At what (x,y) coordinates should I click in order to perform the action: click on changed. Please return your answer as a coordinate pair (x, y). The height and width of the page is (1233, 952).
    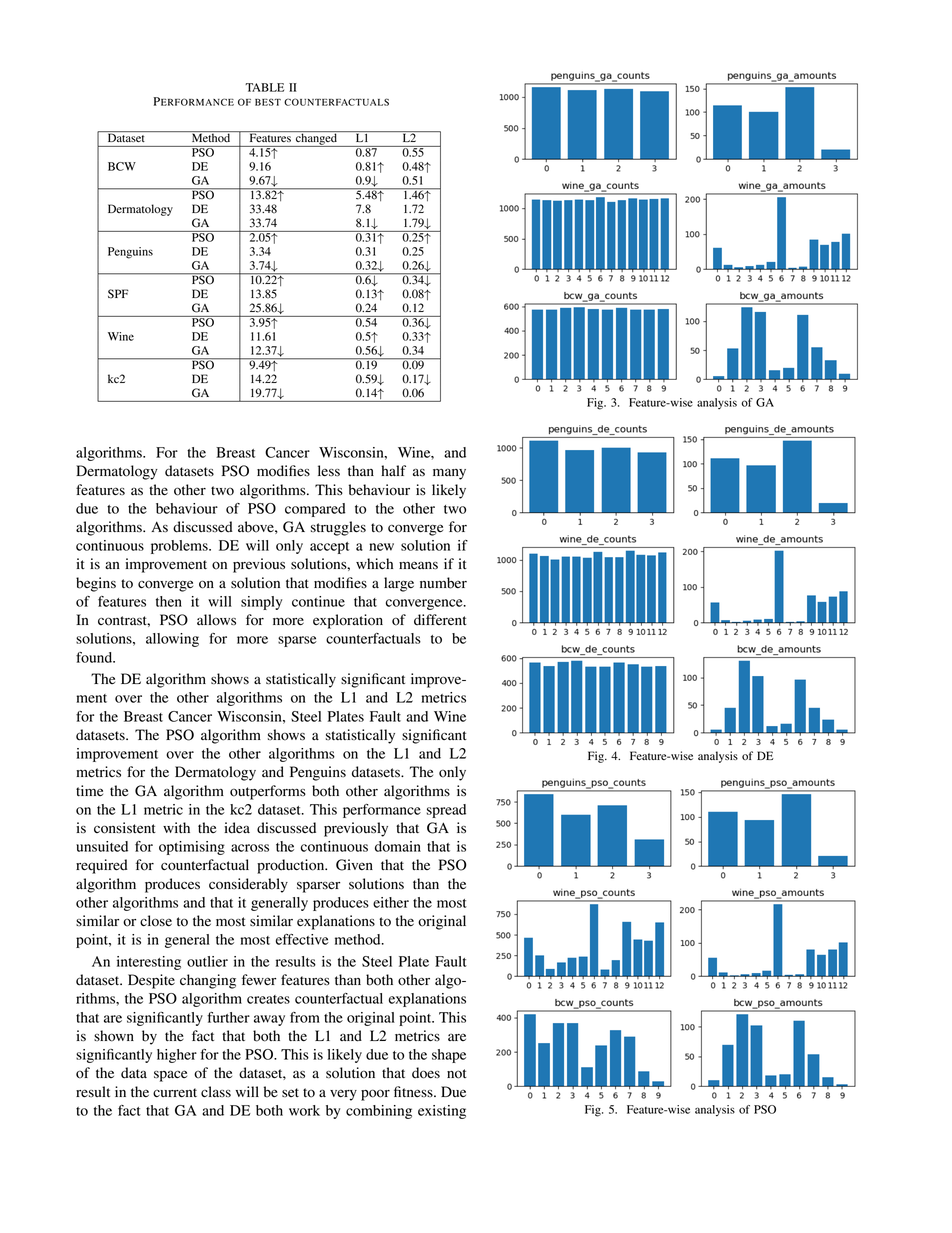
    Looking at the image, I should click on (316, 139).
